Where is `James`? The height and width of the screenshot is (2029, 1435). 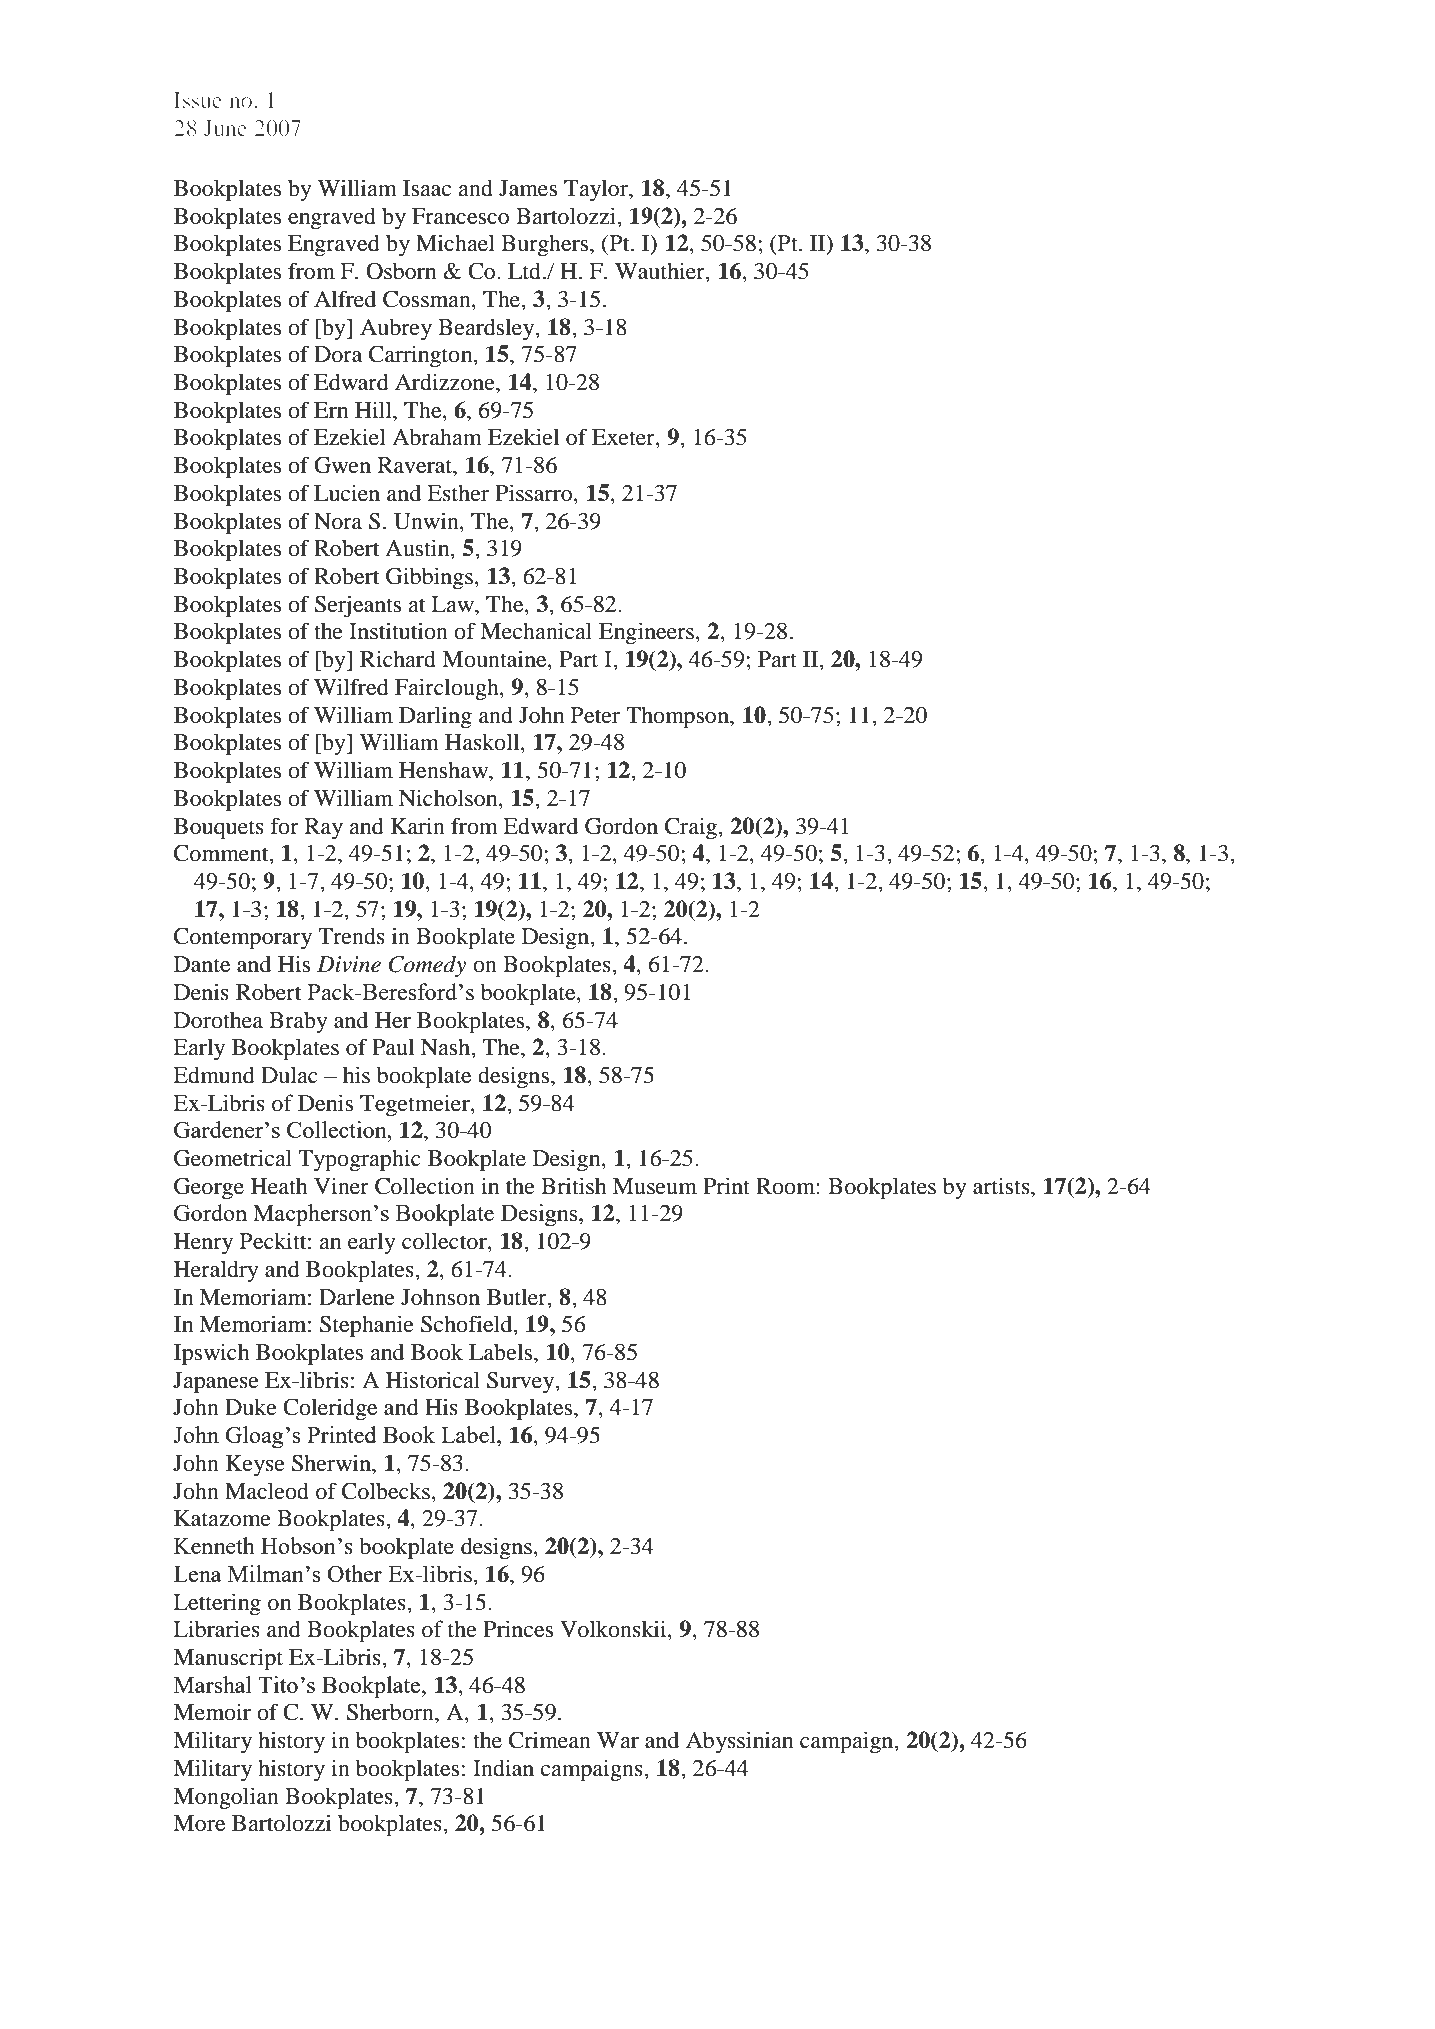 James is located at coordinates (528, 188).
